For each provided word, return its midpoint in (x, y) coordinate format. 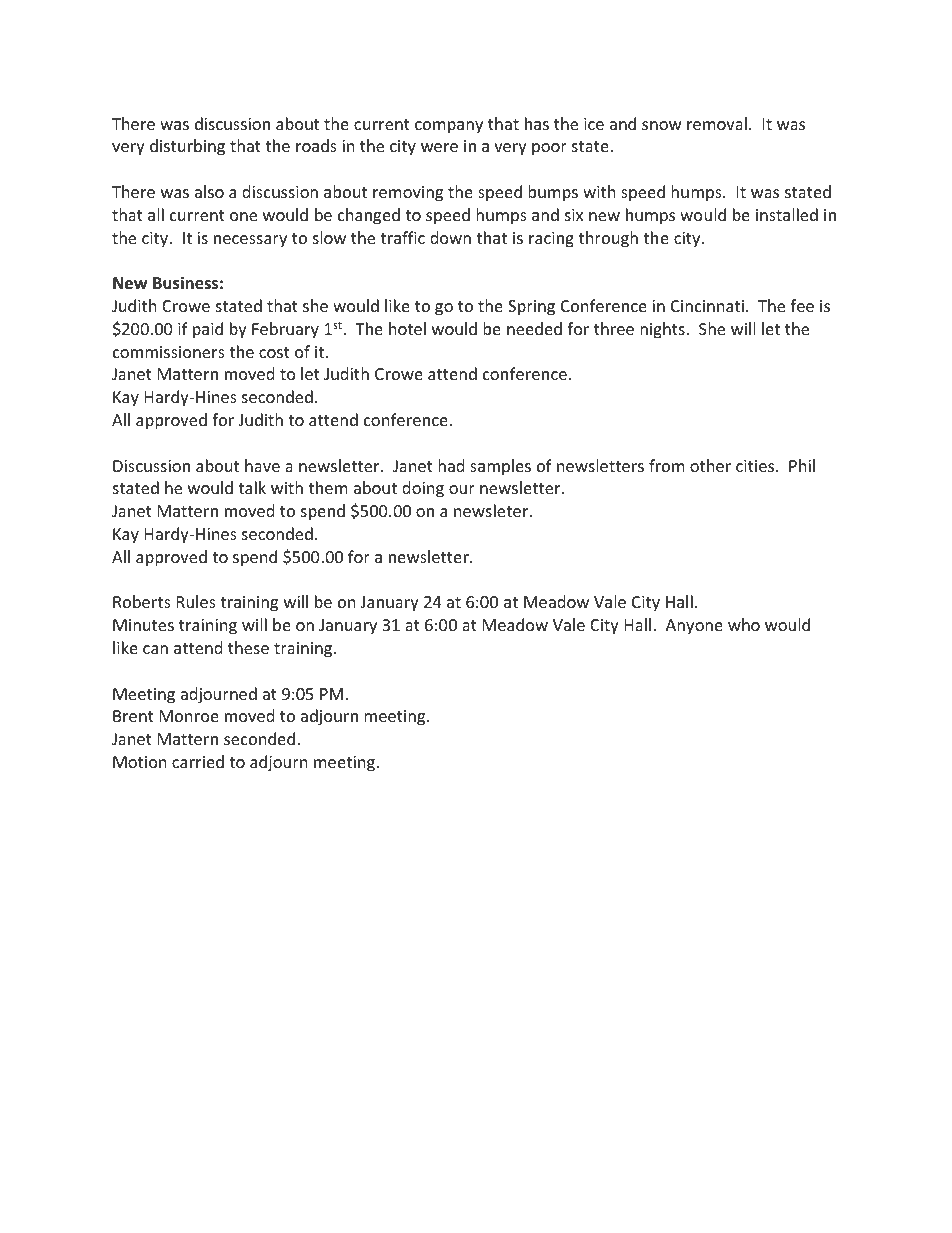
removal (717, 123)
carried (198, 761)
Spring (531, 308)
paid (208, 330)
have (262, 465)
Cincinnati (707, 306)
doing (423, 489)
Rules (196, 601)
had (451, 465)
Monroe (189, 716)
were (439, 147)
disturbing (187, 147)
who (744, 624)
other (710, 465)
